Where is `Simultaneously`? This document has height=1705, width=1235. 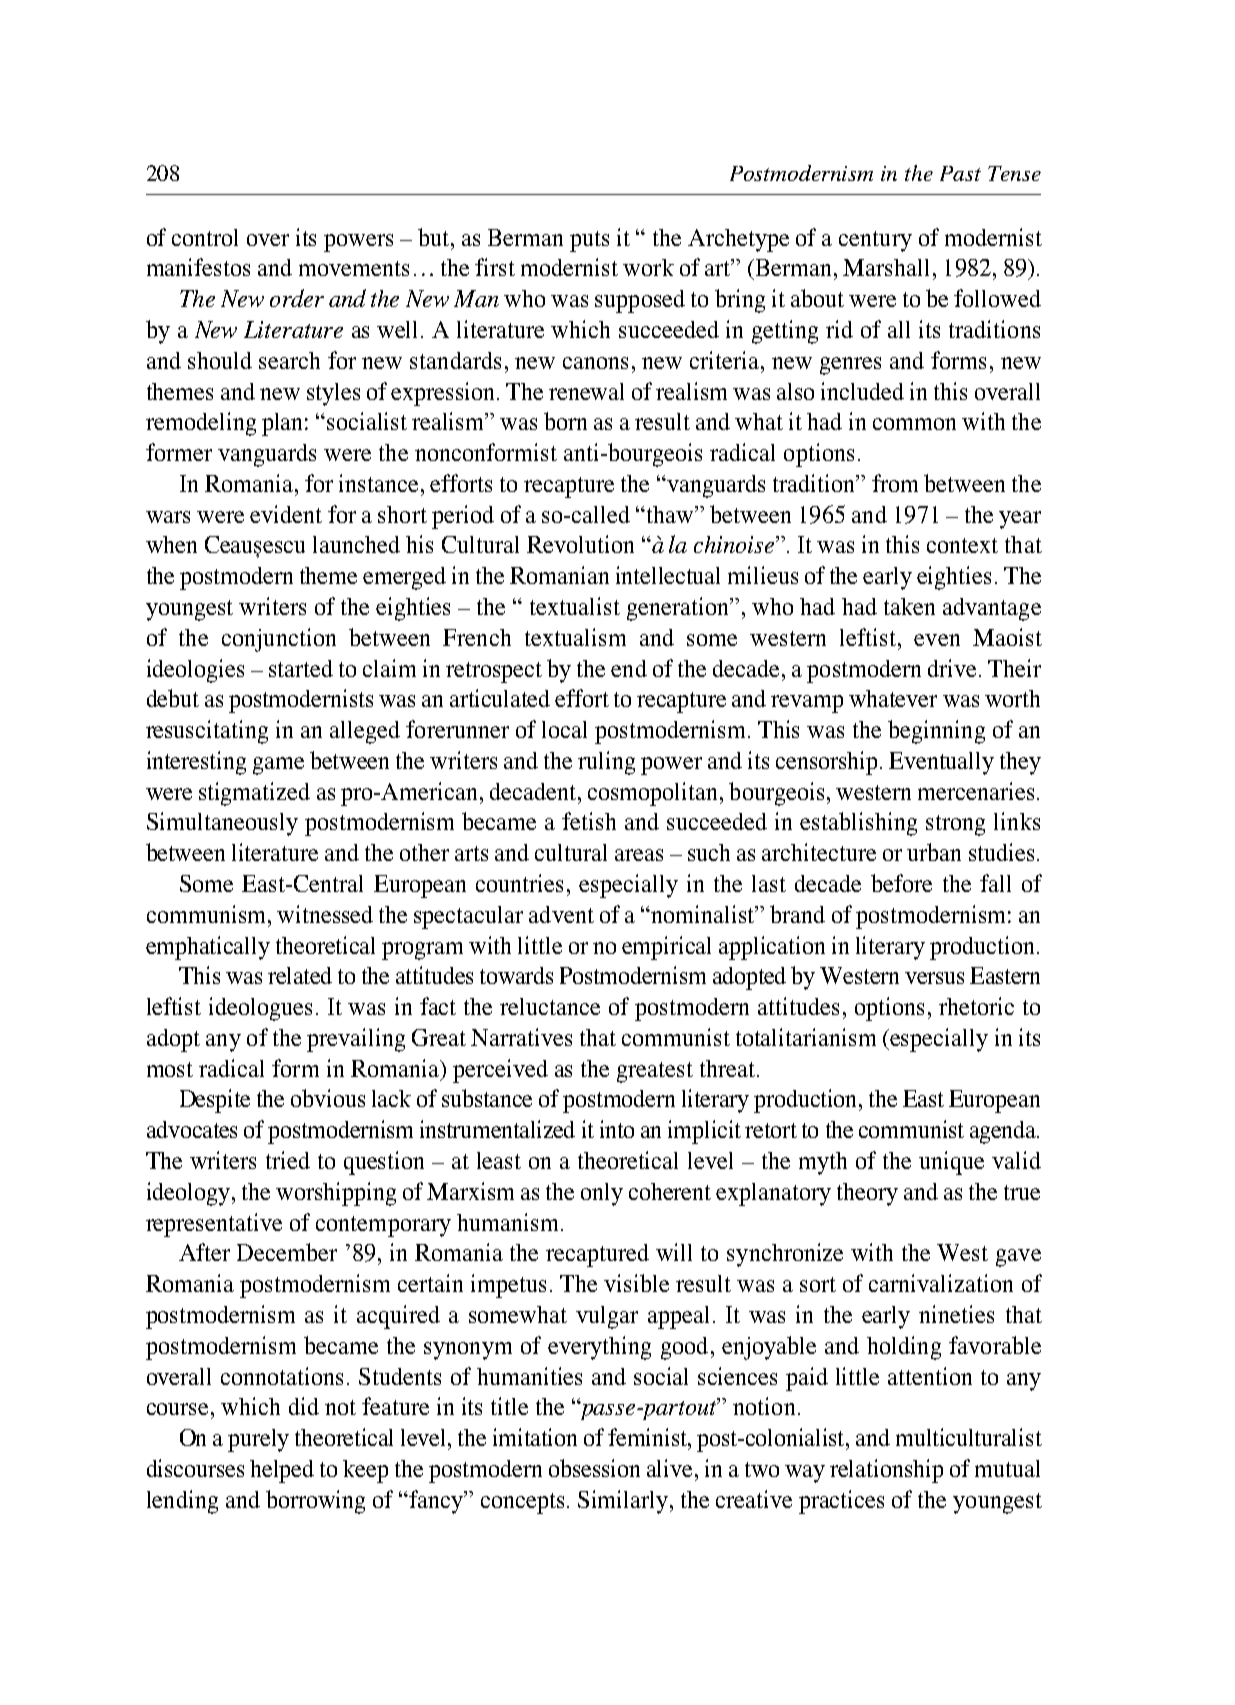
Simultaneously is located at coordinates (222, 824).
